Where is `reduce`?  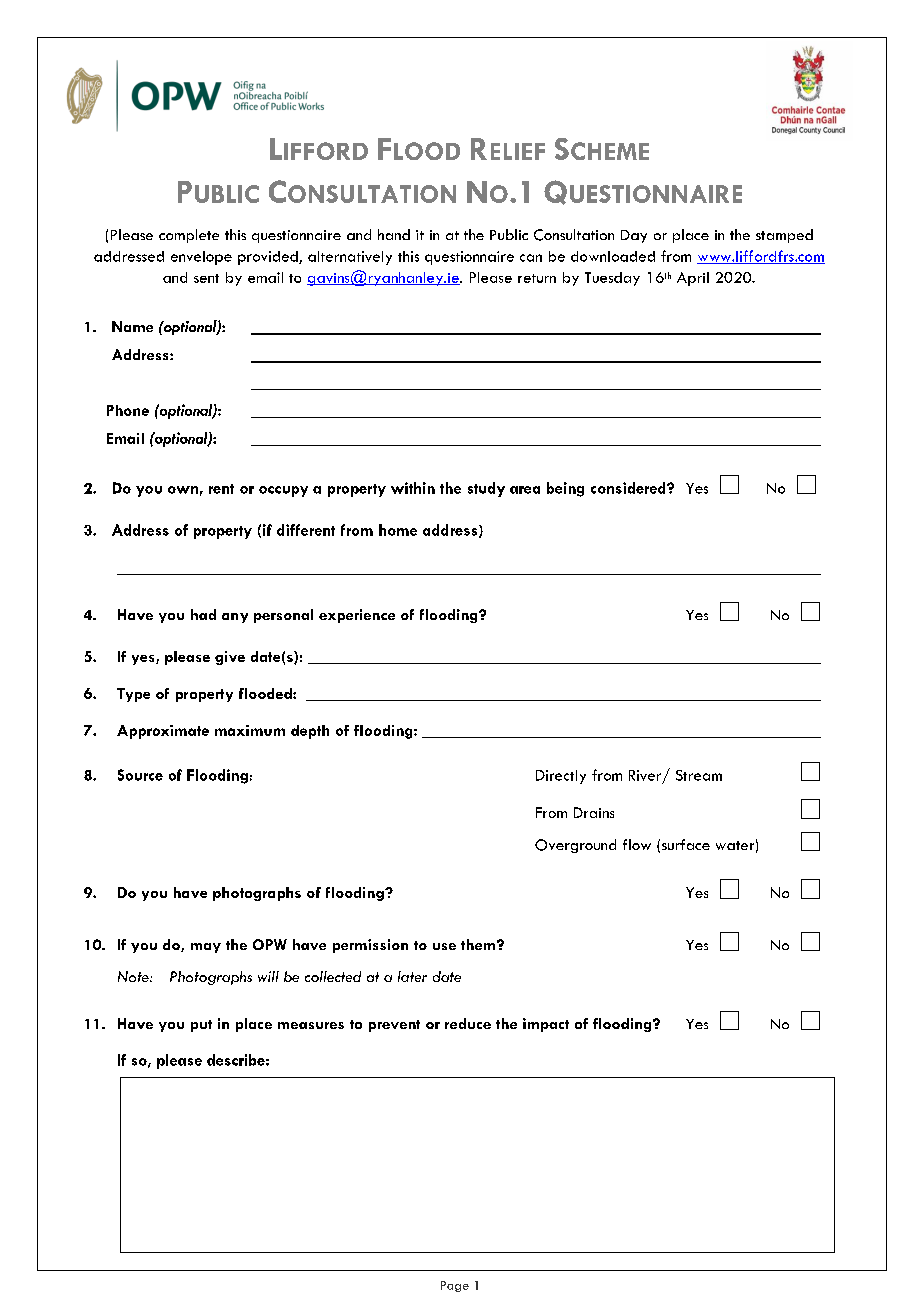
reduce is located at coordinates (468, 1023).
